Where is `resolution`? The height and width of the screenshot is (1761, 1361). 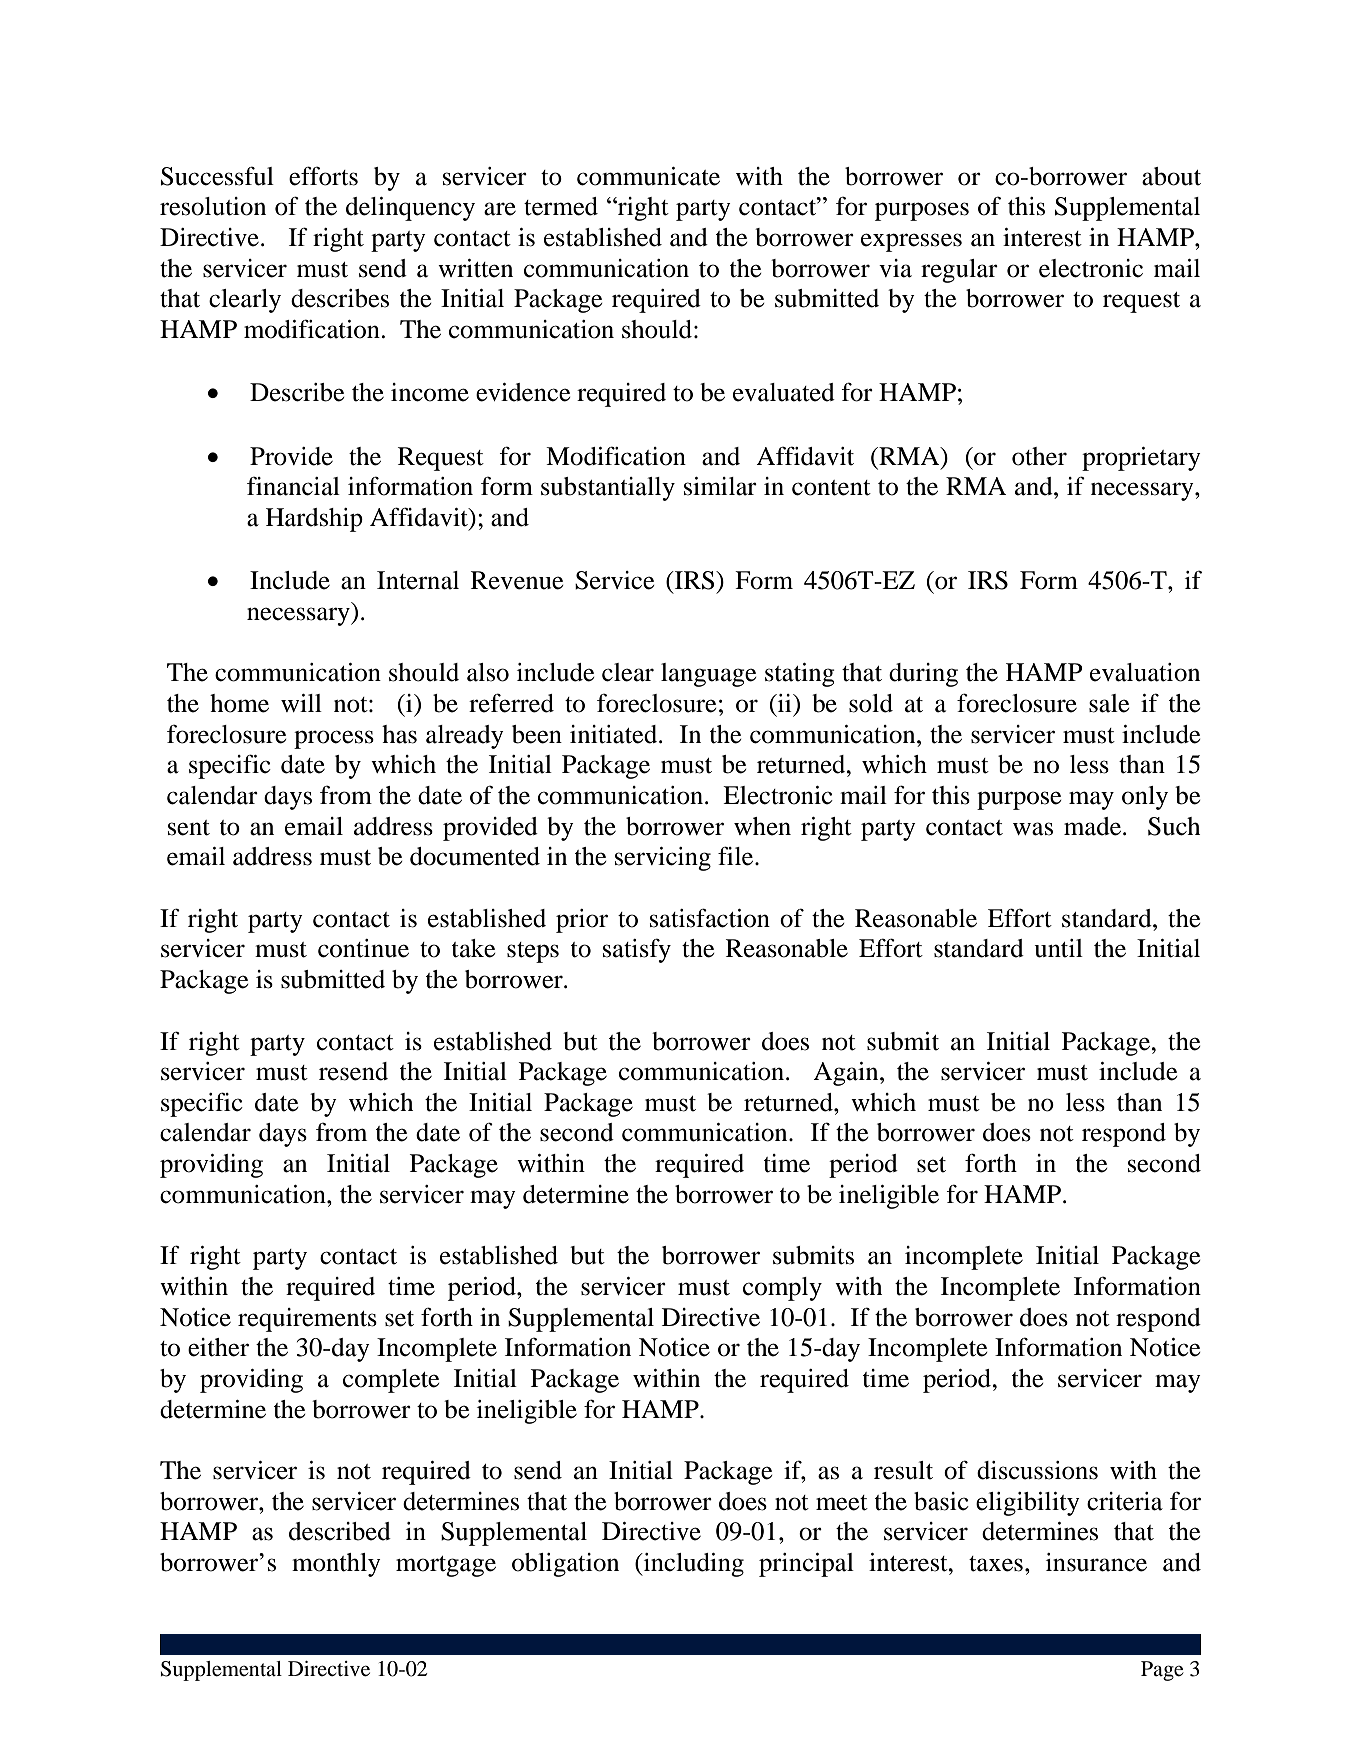 resolution is located at coordinates (213, 206).
